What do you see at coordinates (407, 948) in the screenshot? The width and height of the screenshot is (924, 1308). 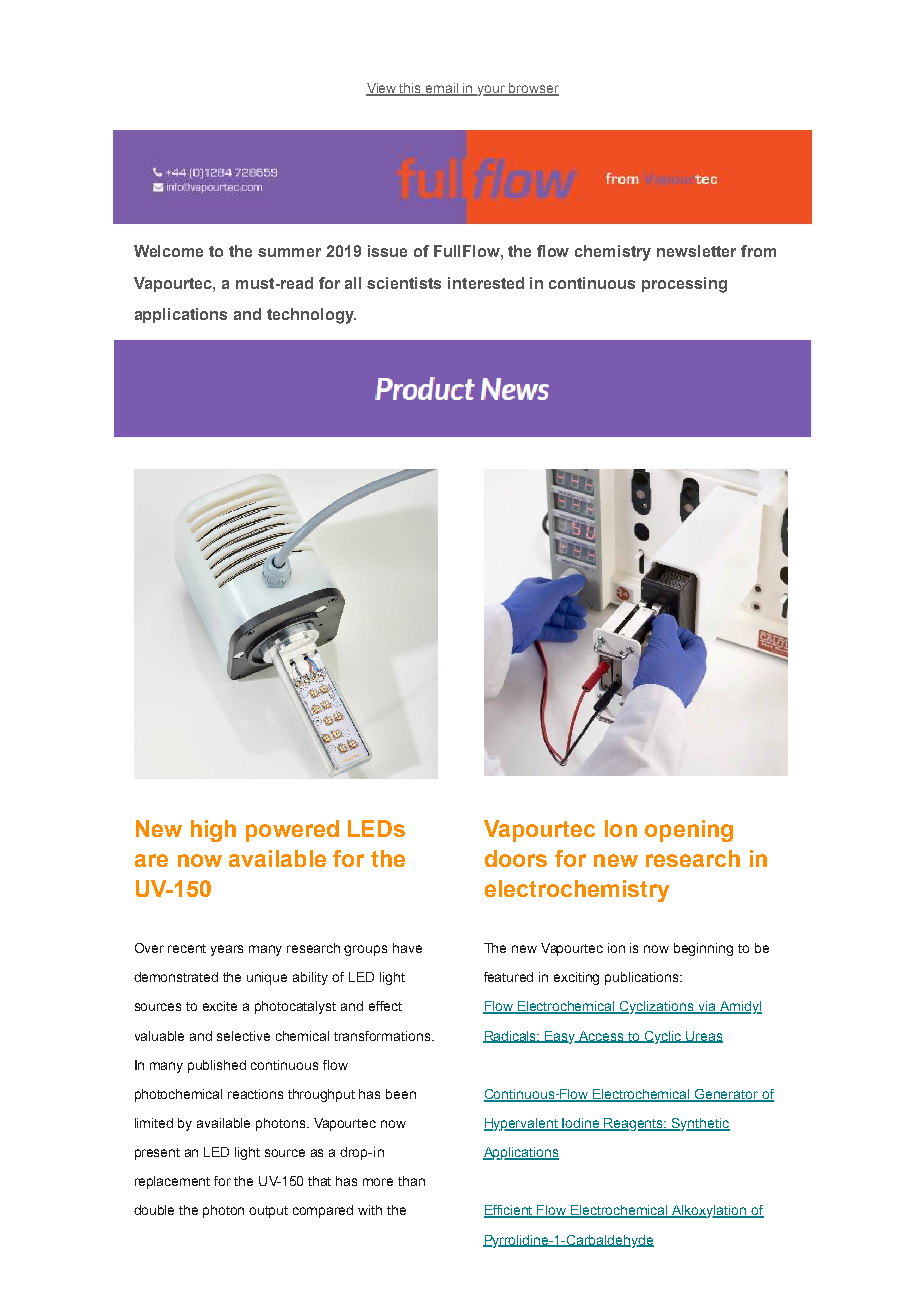 I see `have` at bounding box center [407, 948].
